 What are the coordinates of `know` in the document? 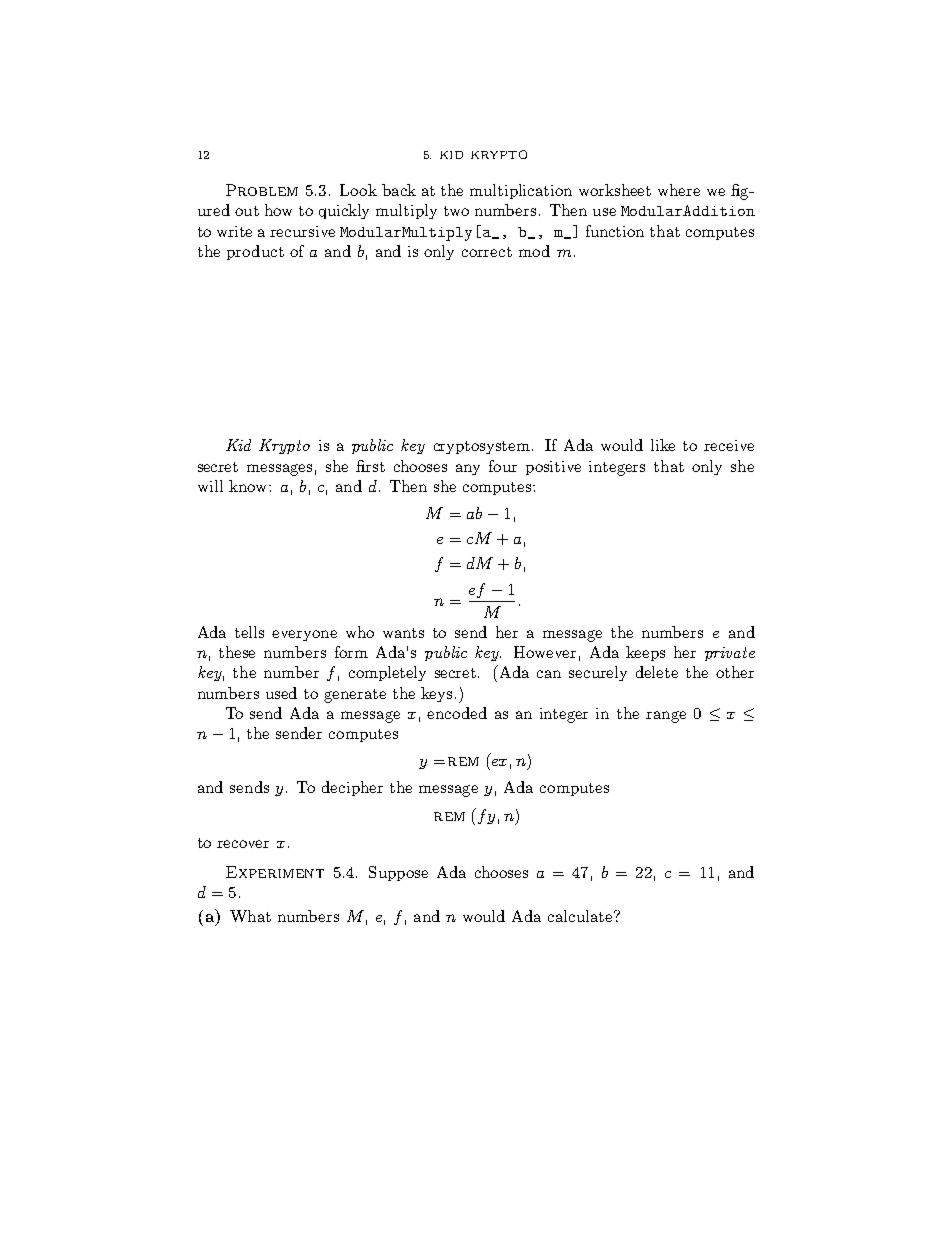 It's located at (249, 486).
